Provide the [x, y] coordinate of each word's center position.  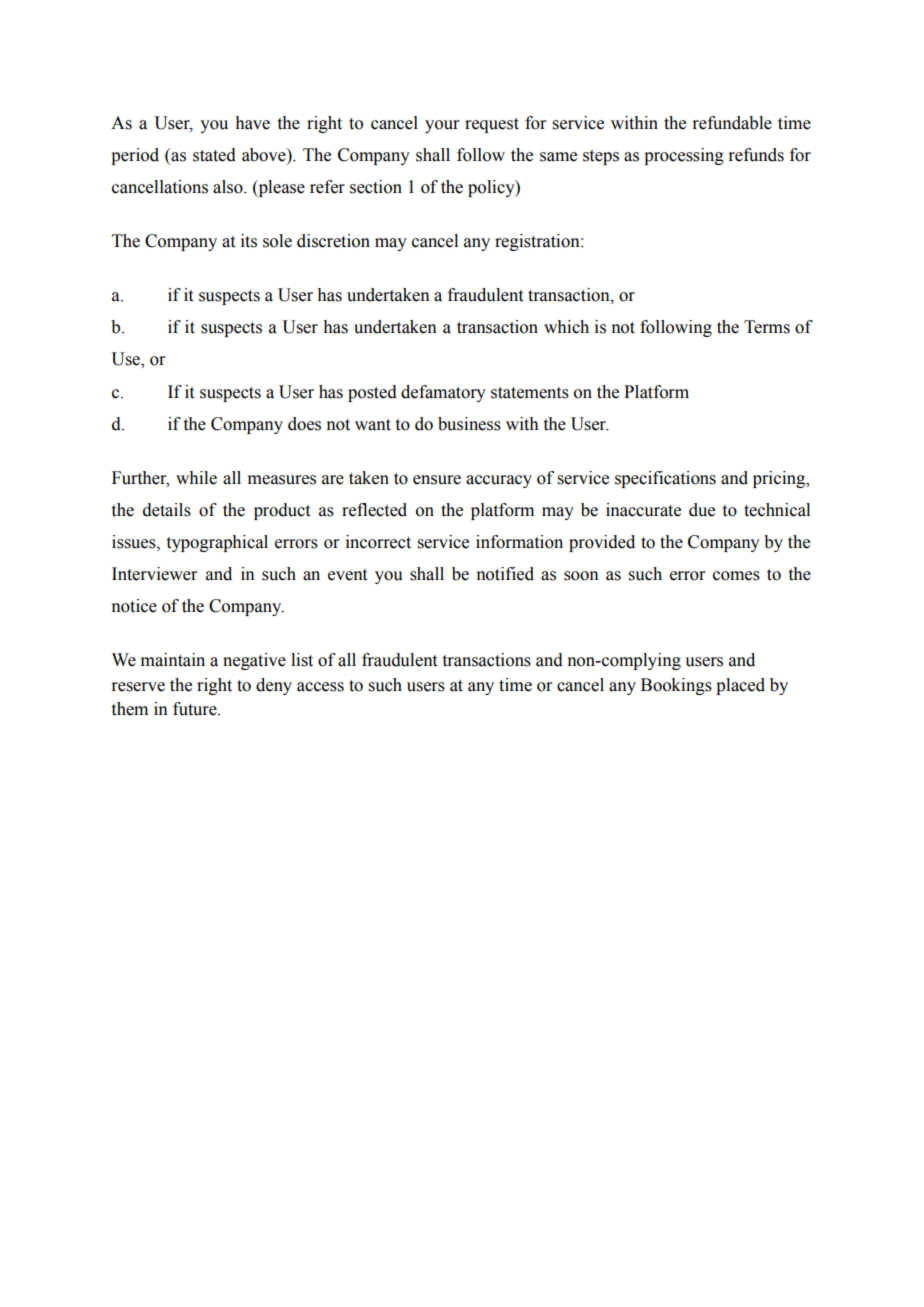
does [304, 424]
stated [214, 155]
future [196, 709]
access [320, 687]
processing [684, 156]
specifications [665, 479]
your [442, 126]
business [469, 424]
